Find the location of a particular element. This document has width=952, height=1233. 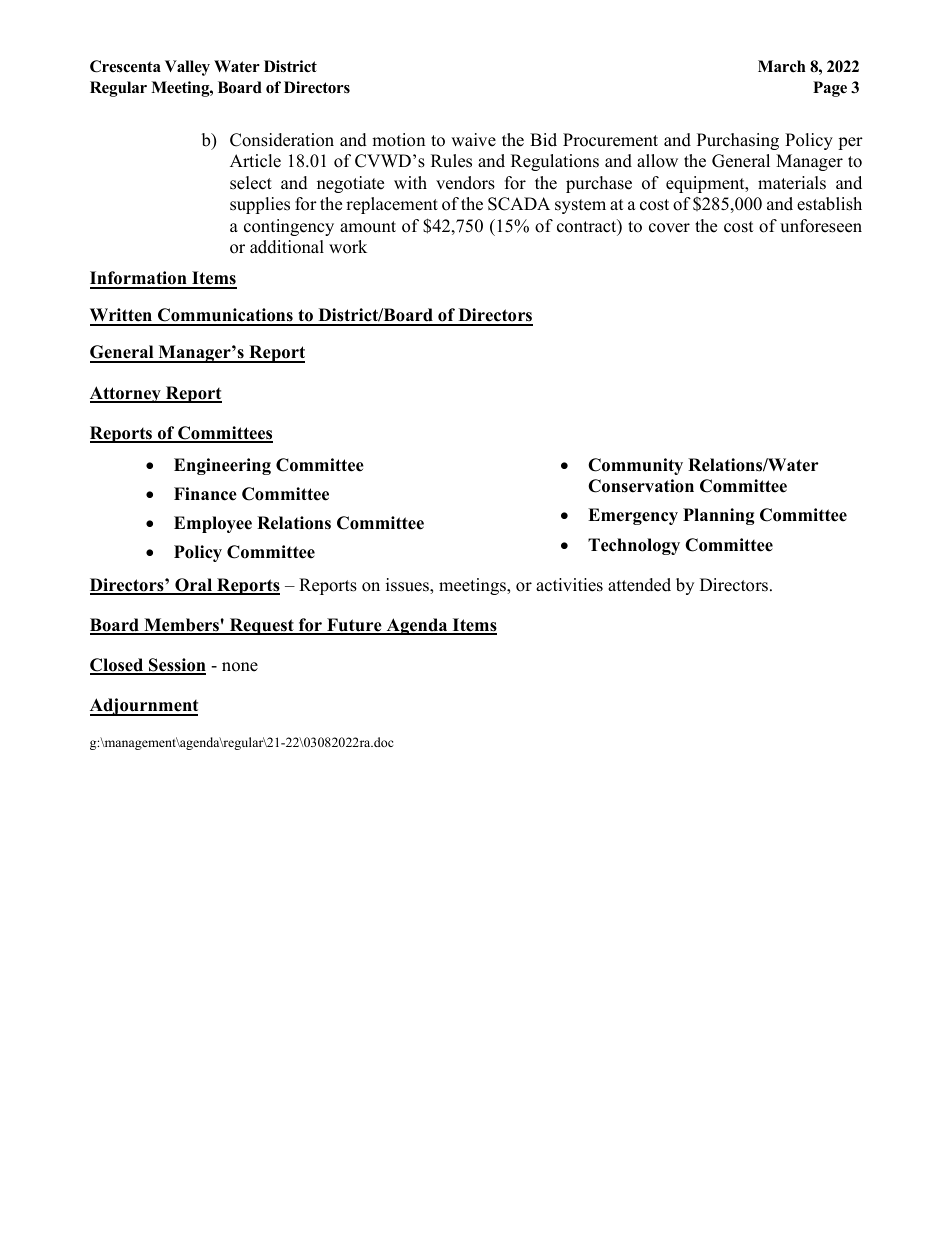

Session is located at coordinates (176, 666).
